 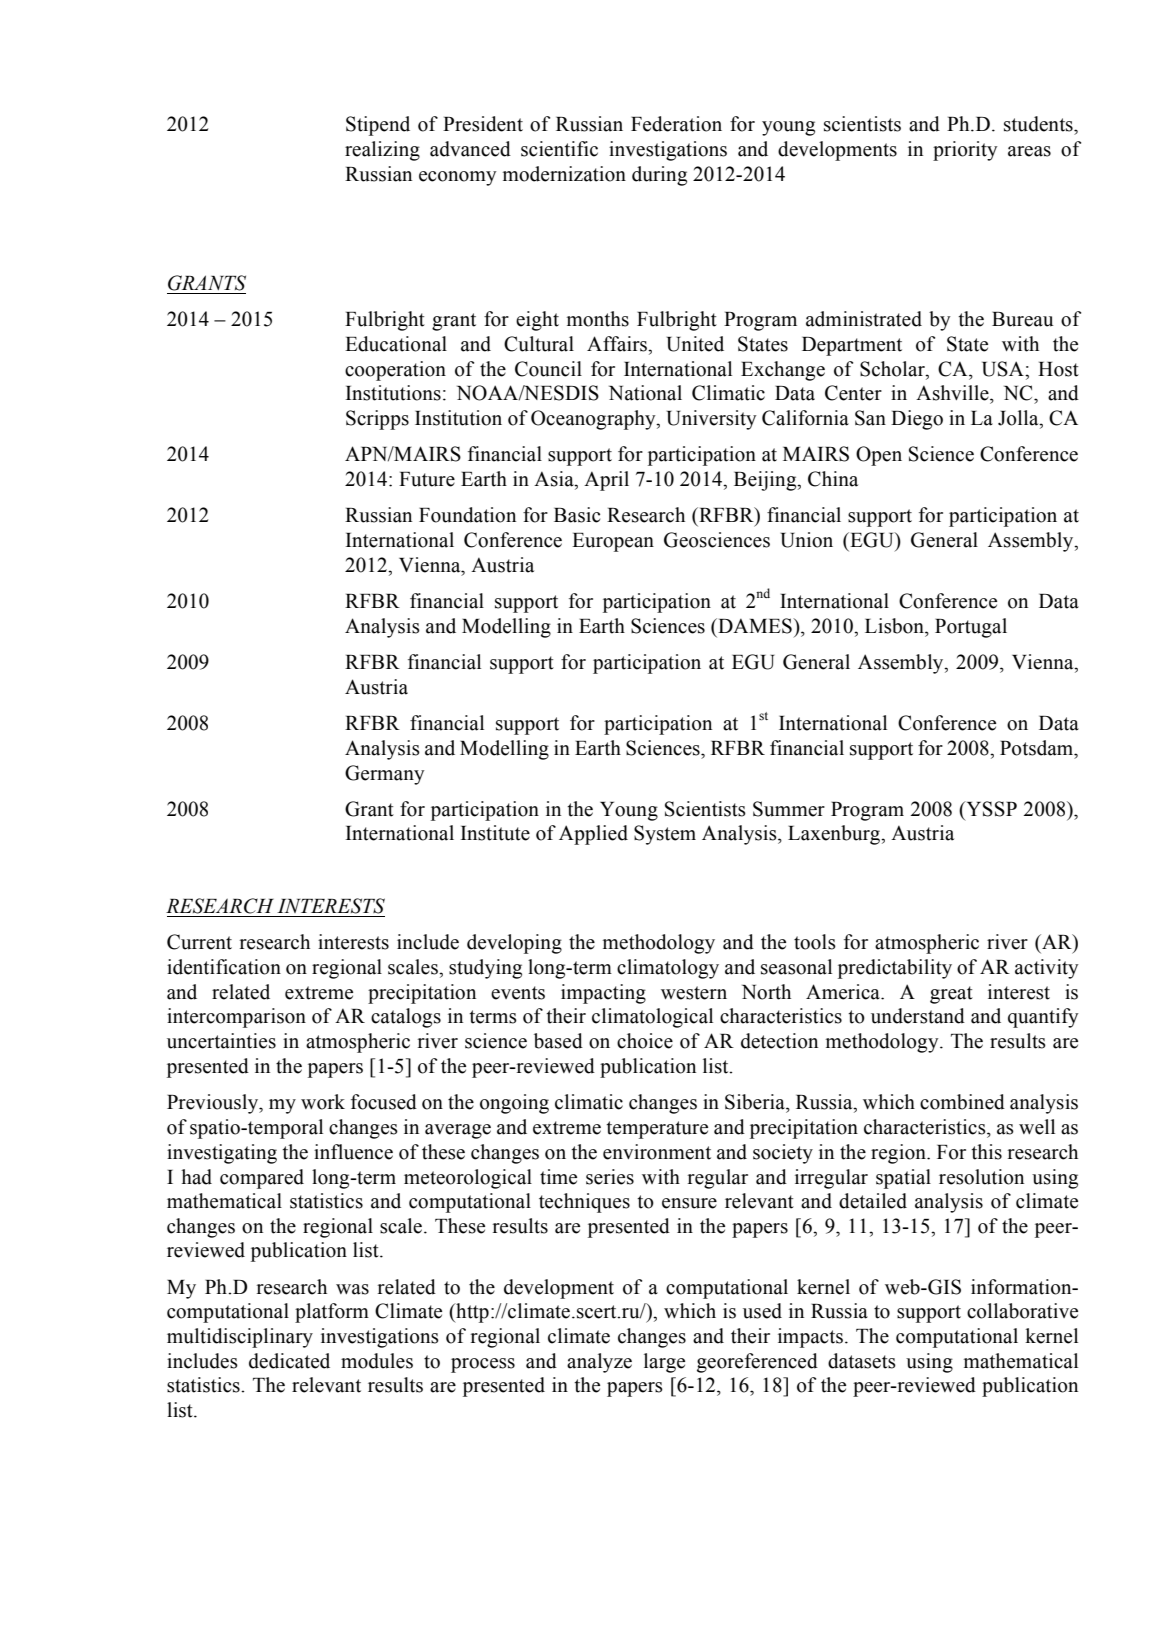 What do you see at coordinates (289, 1361) in the screenshot?
I see `dedicated` at bounding box center [289, 1361].
